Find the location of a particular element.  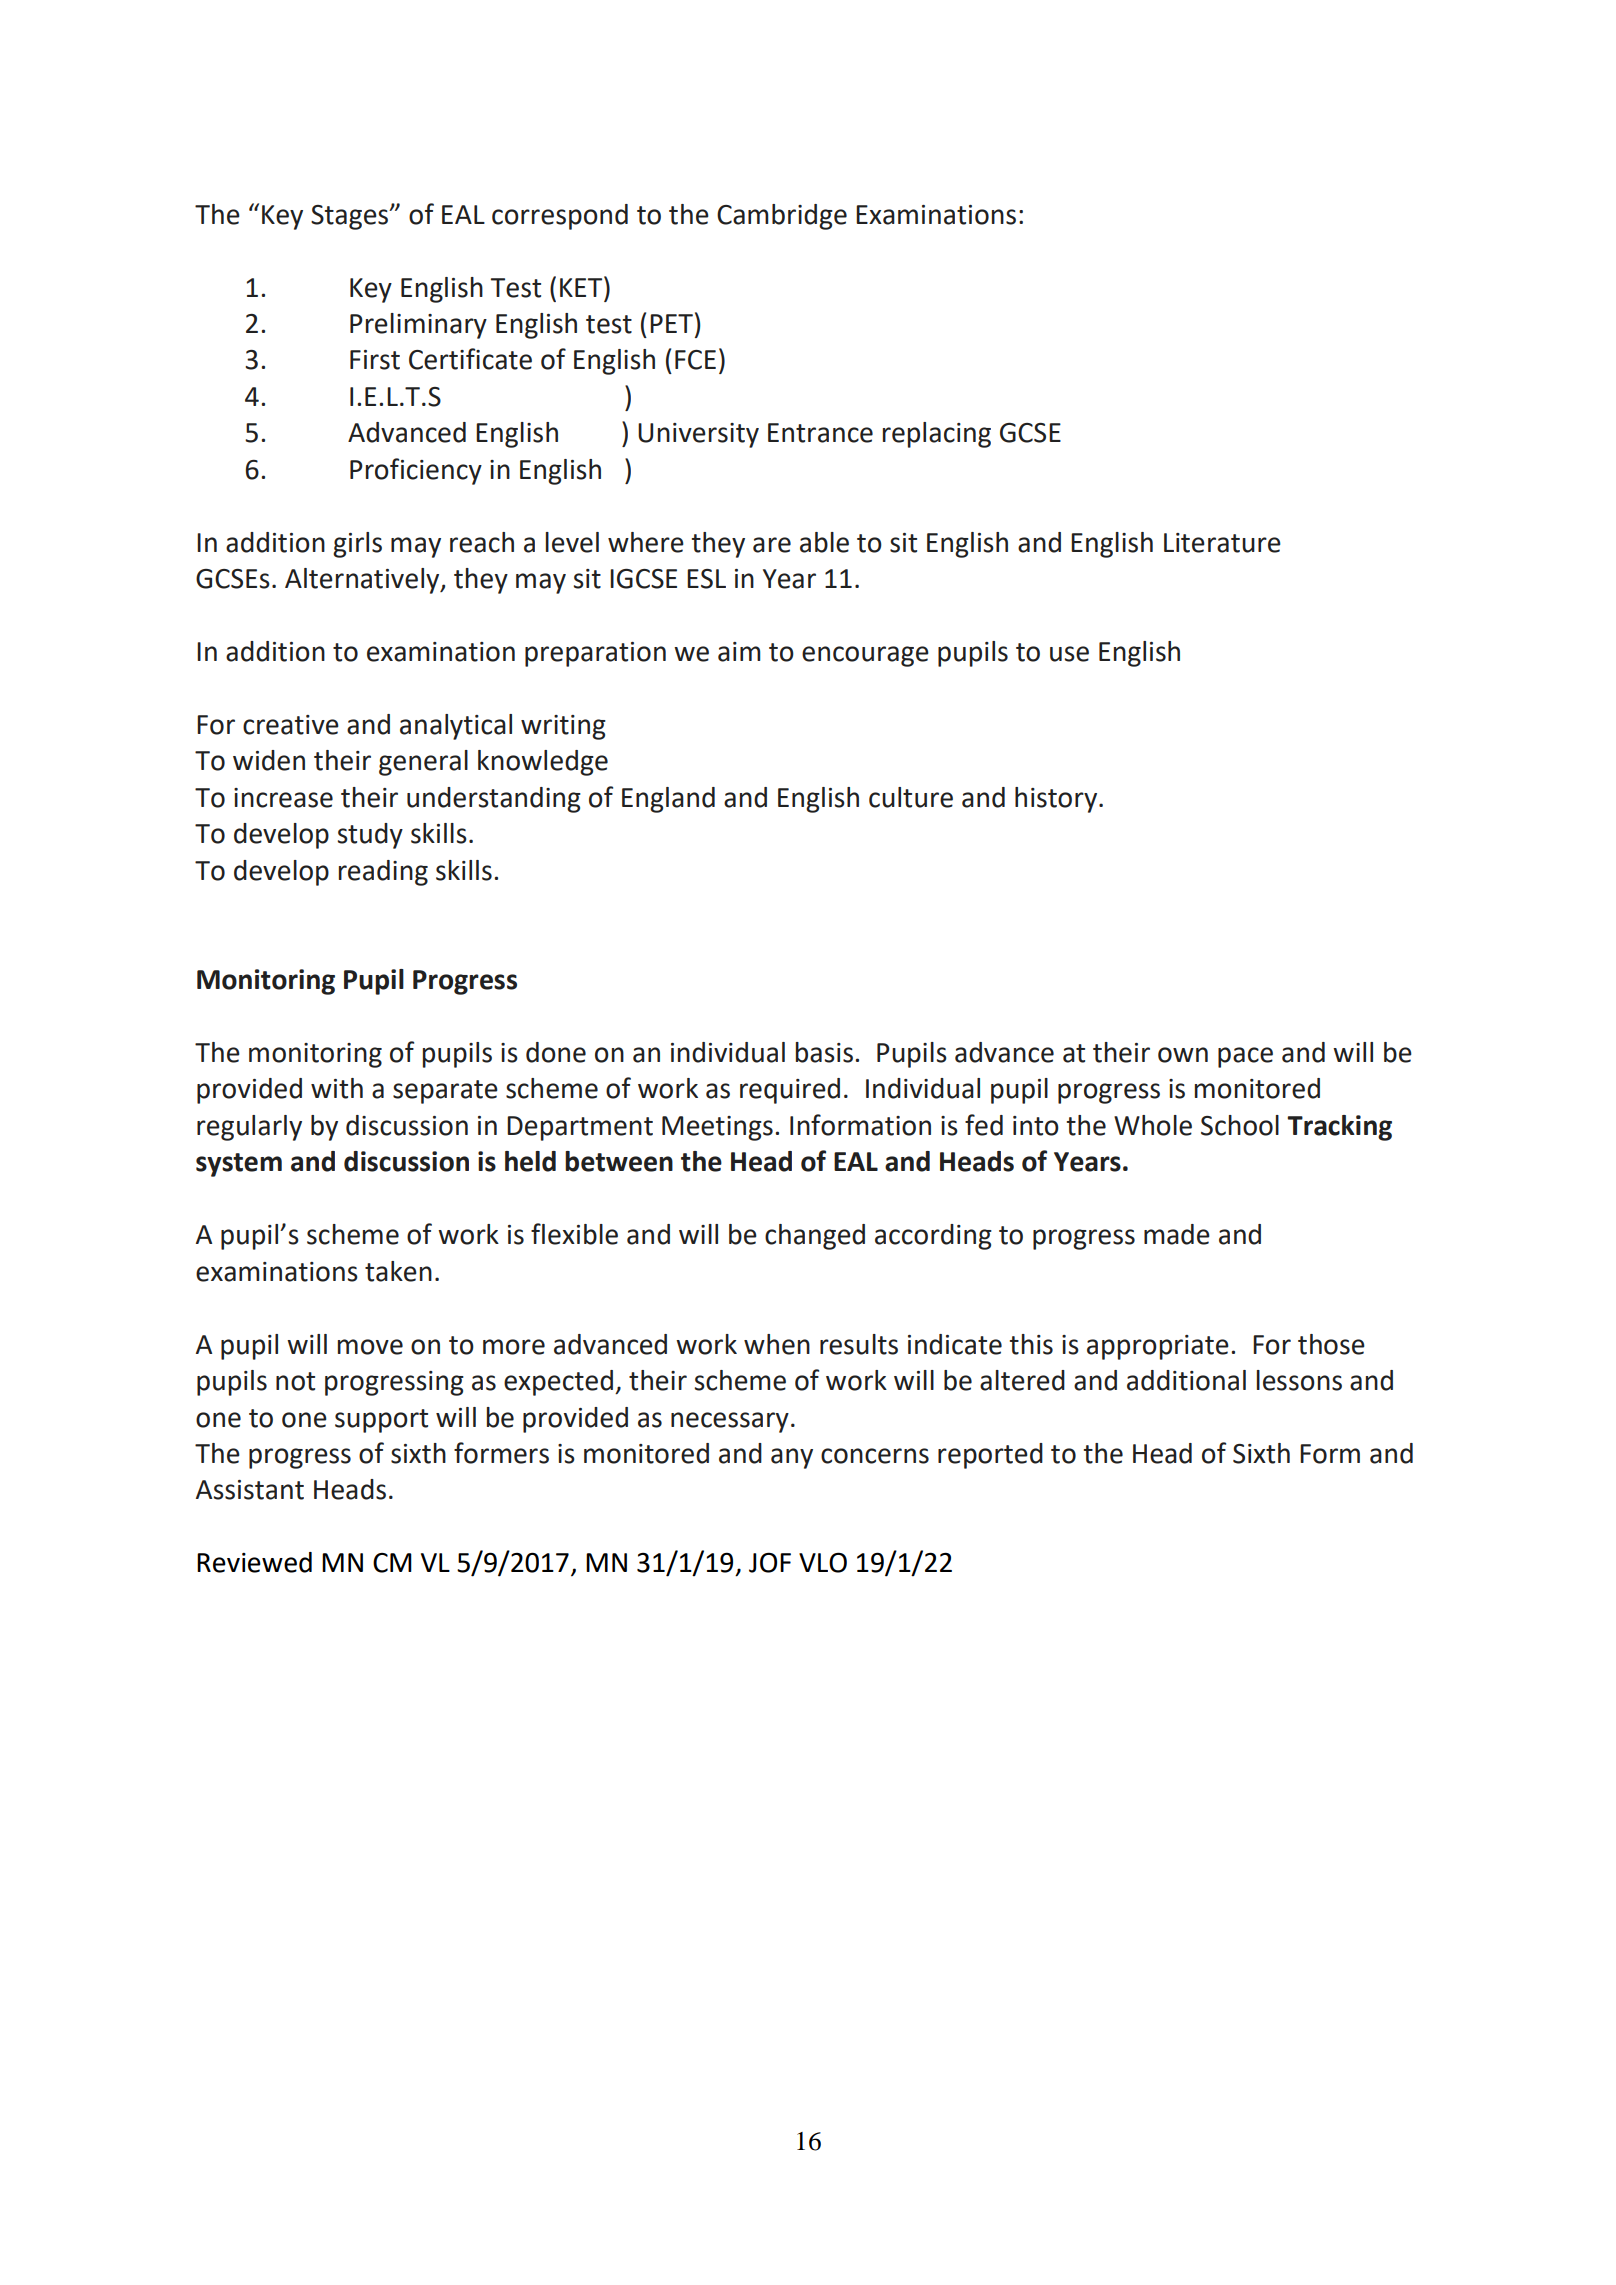

VLO is located at coordinates (823, 1562).
